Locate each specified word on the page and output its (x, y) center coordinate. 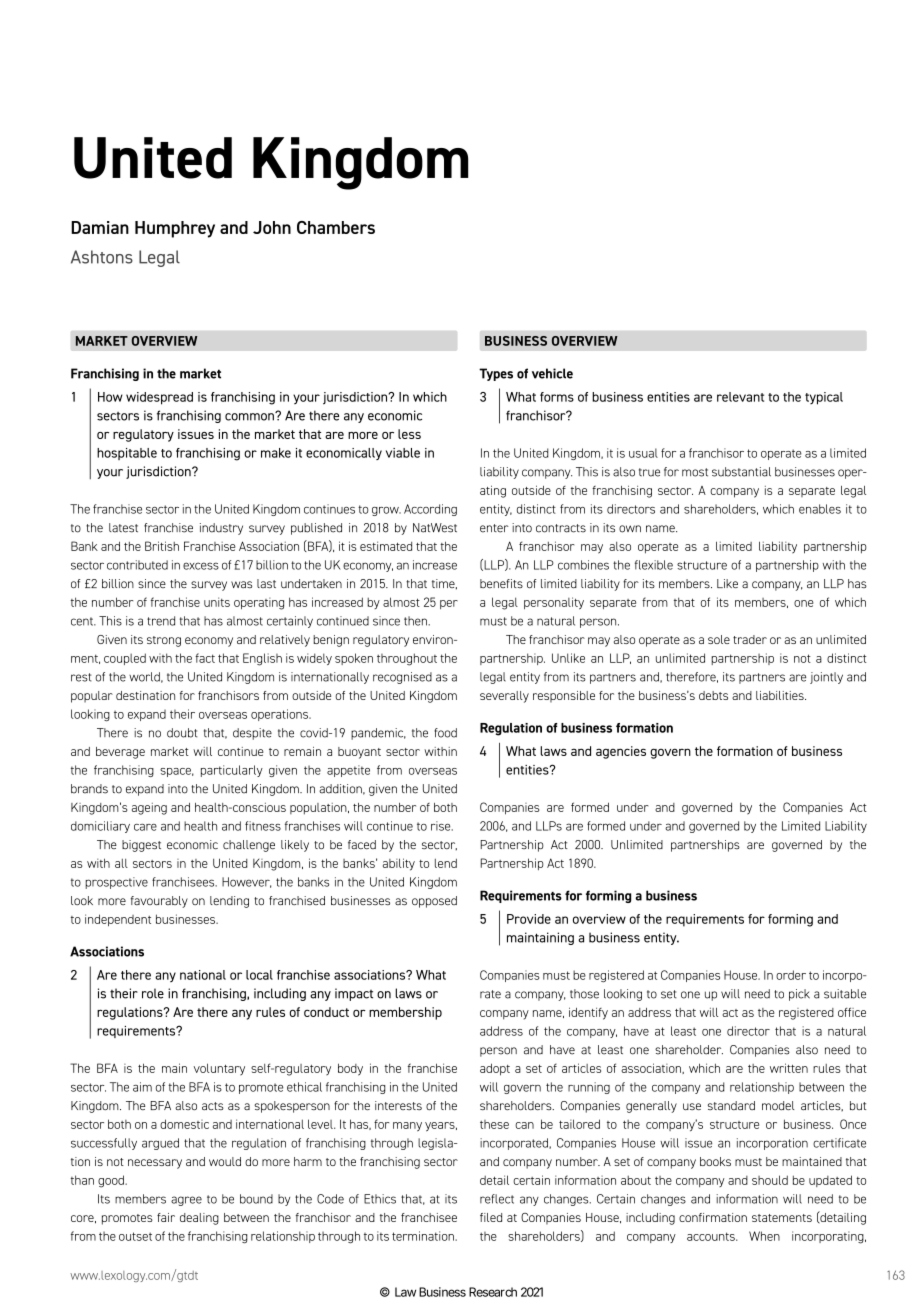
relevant (740, 397)
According (430, 510)
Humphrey (175, 229)
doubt (182, 733)
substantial (741, 472)
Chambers (336, 227)
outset (135, 1236)
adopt (495, 1069)
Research (493, 1292)
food (445, 733)
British (162, 546)
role (153, 993)
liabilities (781, 695)
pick (799, 995)
